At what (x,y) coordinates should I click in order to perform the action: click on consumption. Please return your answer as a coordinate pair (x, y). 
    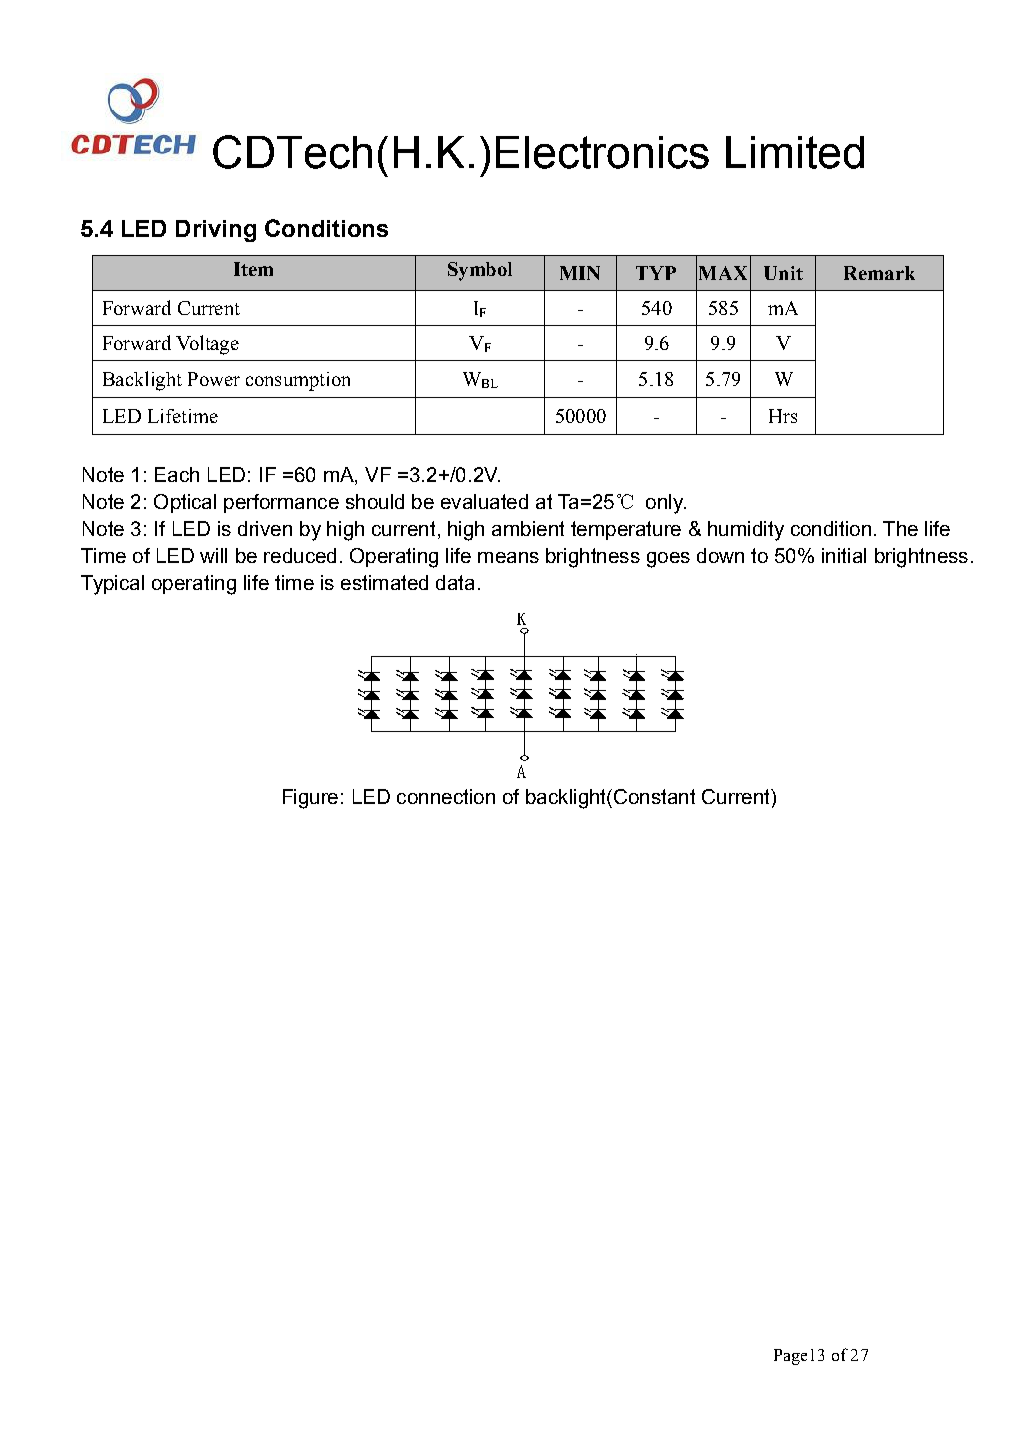
    Looking at the image, I should click on (298, 381).
